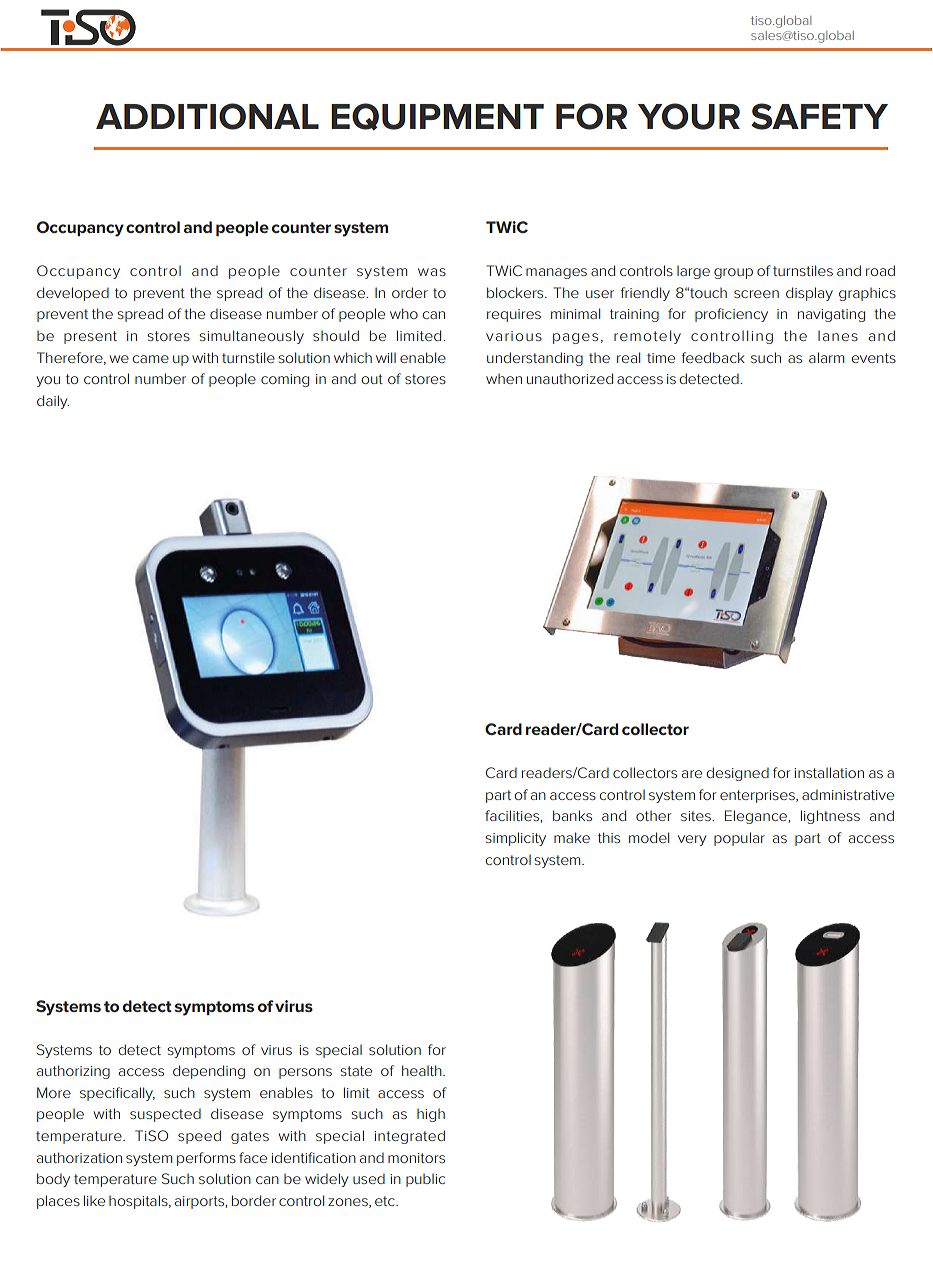  What do you see at coordinates (206, 1159) in the document?
I see `performs` at bounding box center [206, 1159].
